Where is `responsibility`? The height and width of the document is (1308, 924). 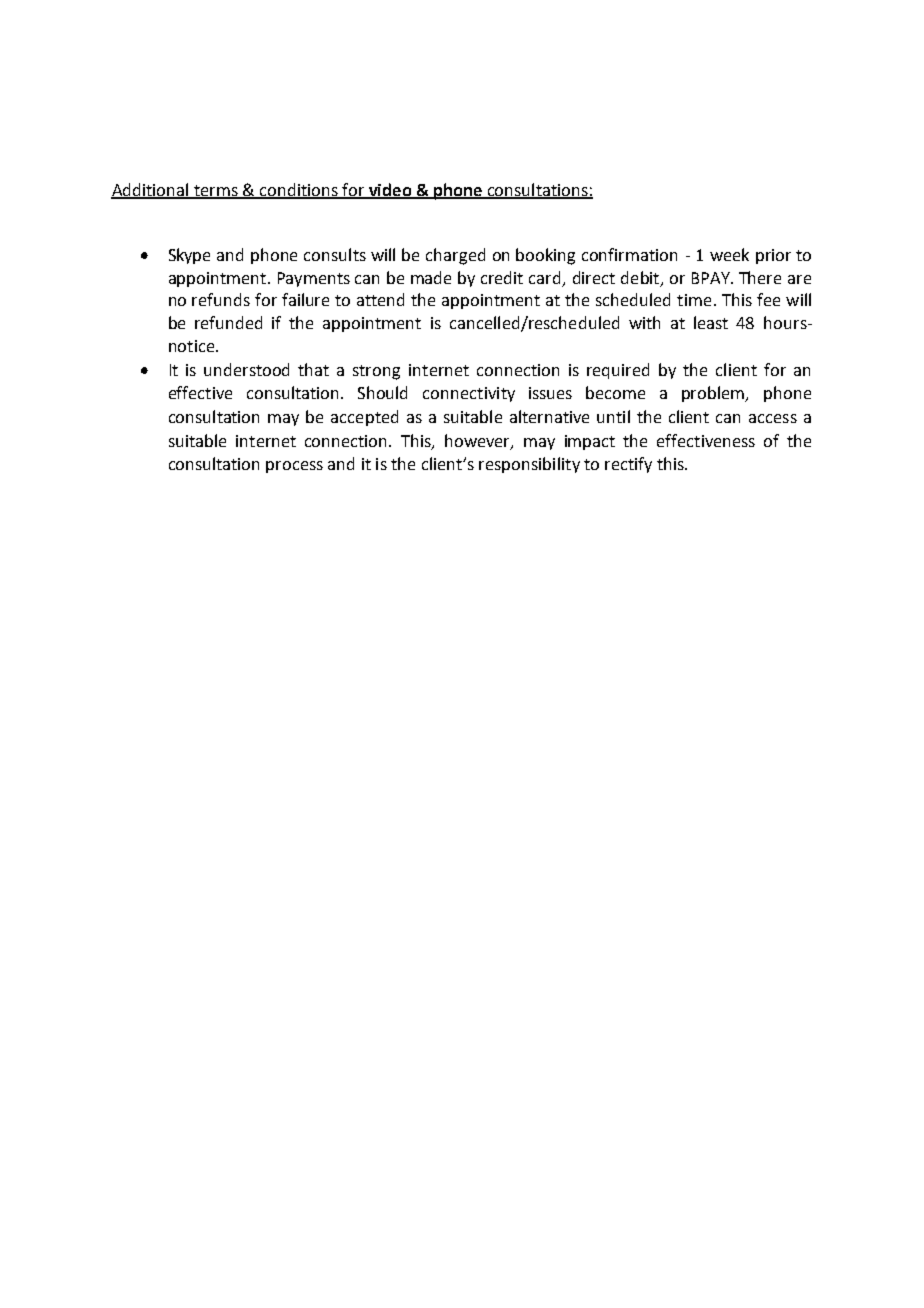 responsibility is located at coordinates (529, 465).
